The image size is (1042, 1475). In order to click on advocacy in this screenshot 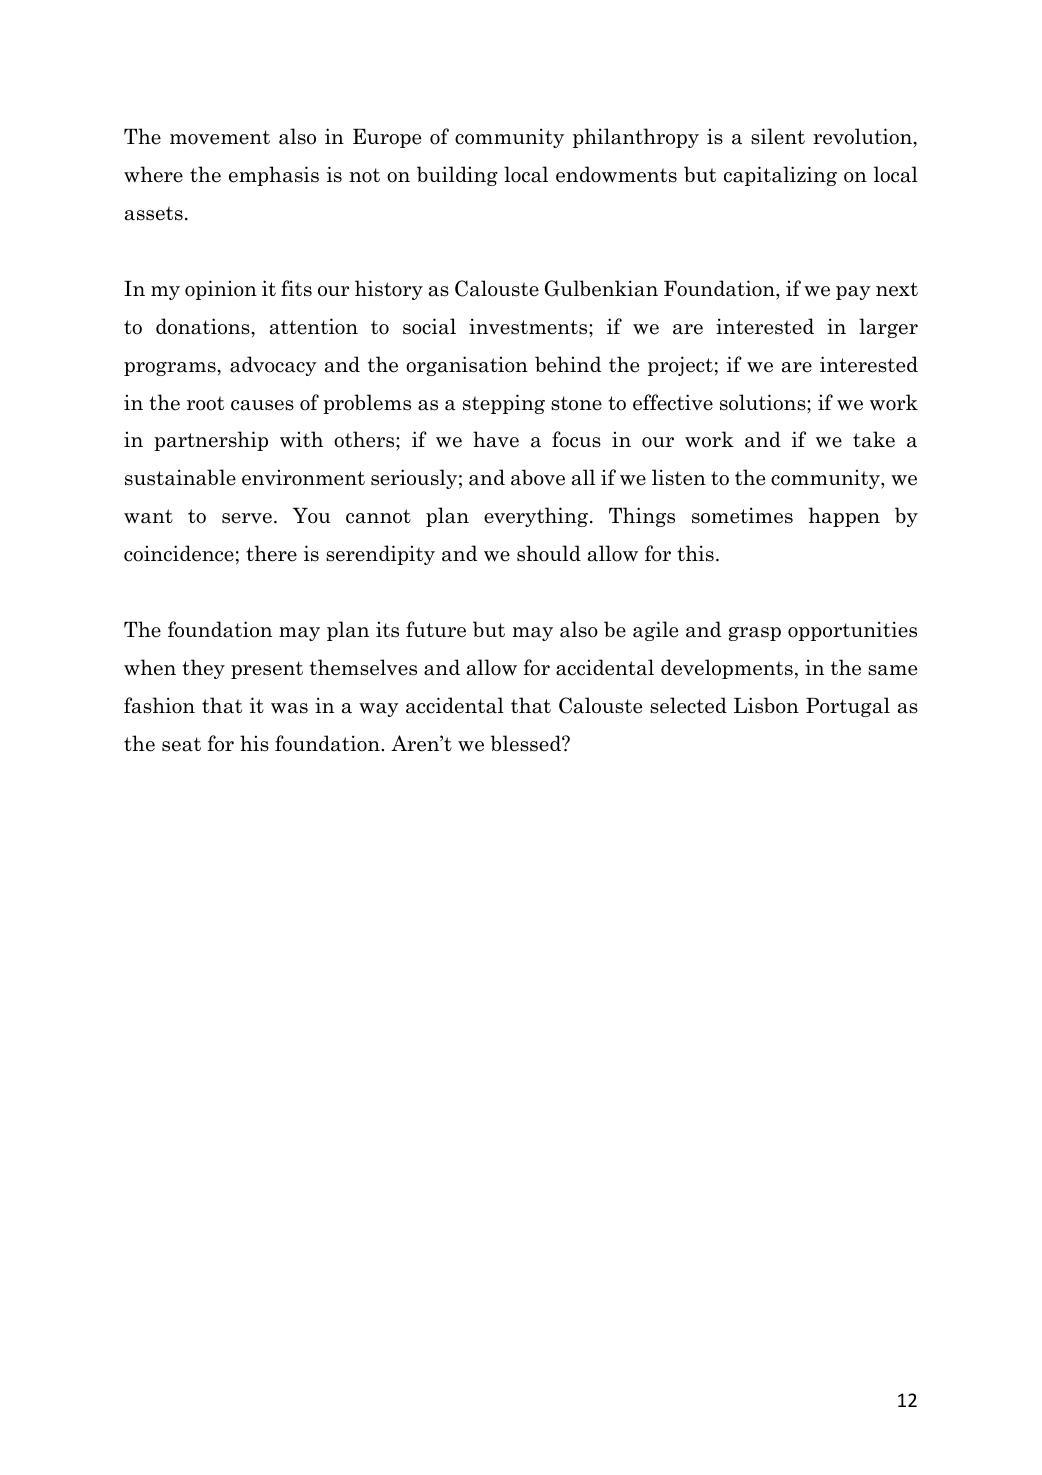, I will do `click(273, 366)`.
